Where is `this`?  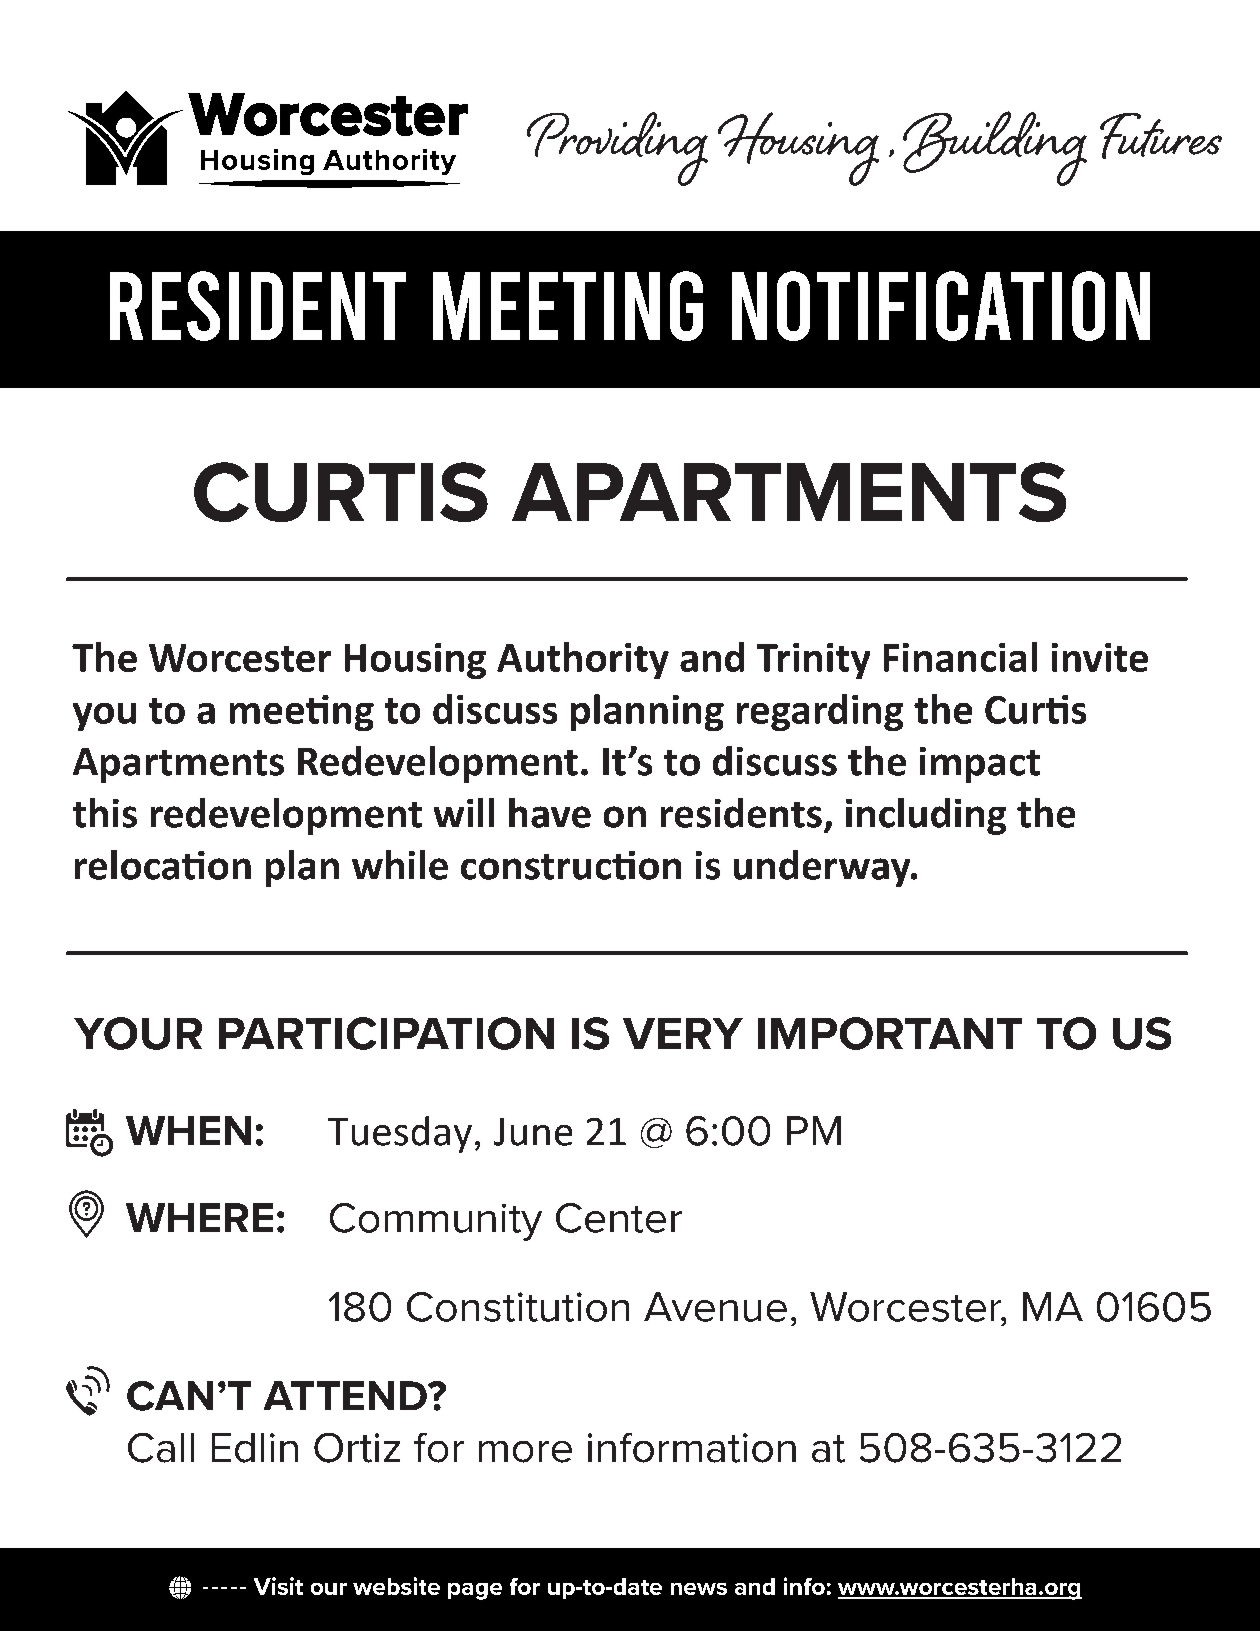 this is located at coordinates (105, 813).
